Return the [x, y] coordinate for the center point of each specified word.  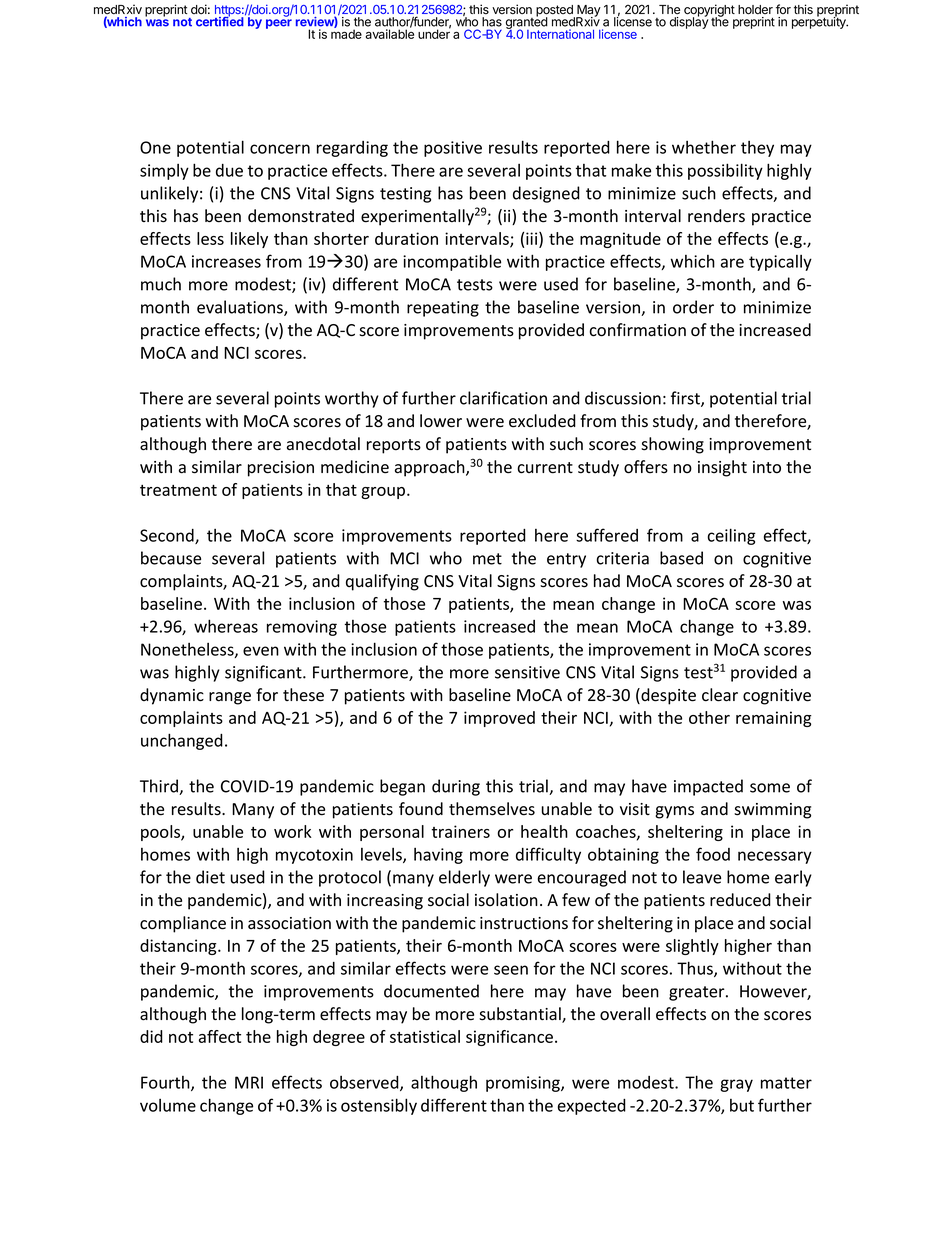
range [230, 698]
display [689, 22]
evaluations [241, 308]
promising [524, 1084]
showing [672, 445]
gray [736, 1085]
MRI [249, 1082]
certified [221, 21]
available [389, 34]
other [709, 717]
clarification [503, 398]
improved [499, 719]
